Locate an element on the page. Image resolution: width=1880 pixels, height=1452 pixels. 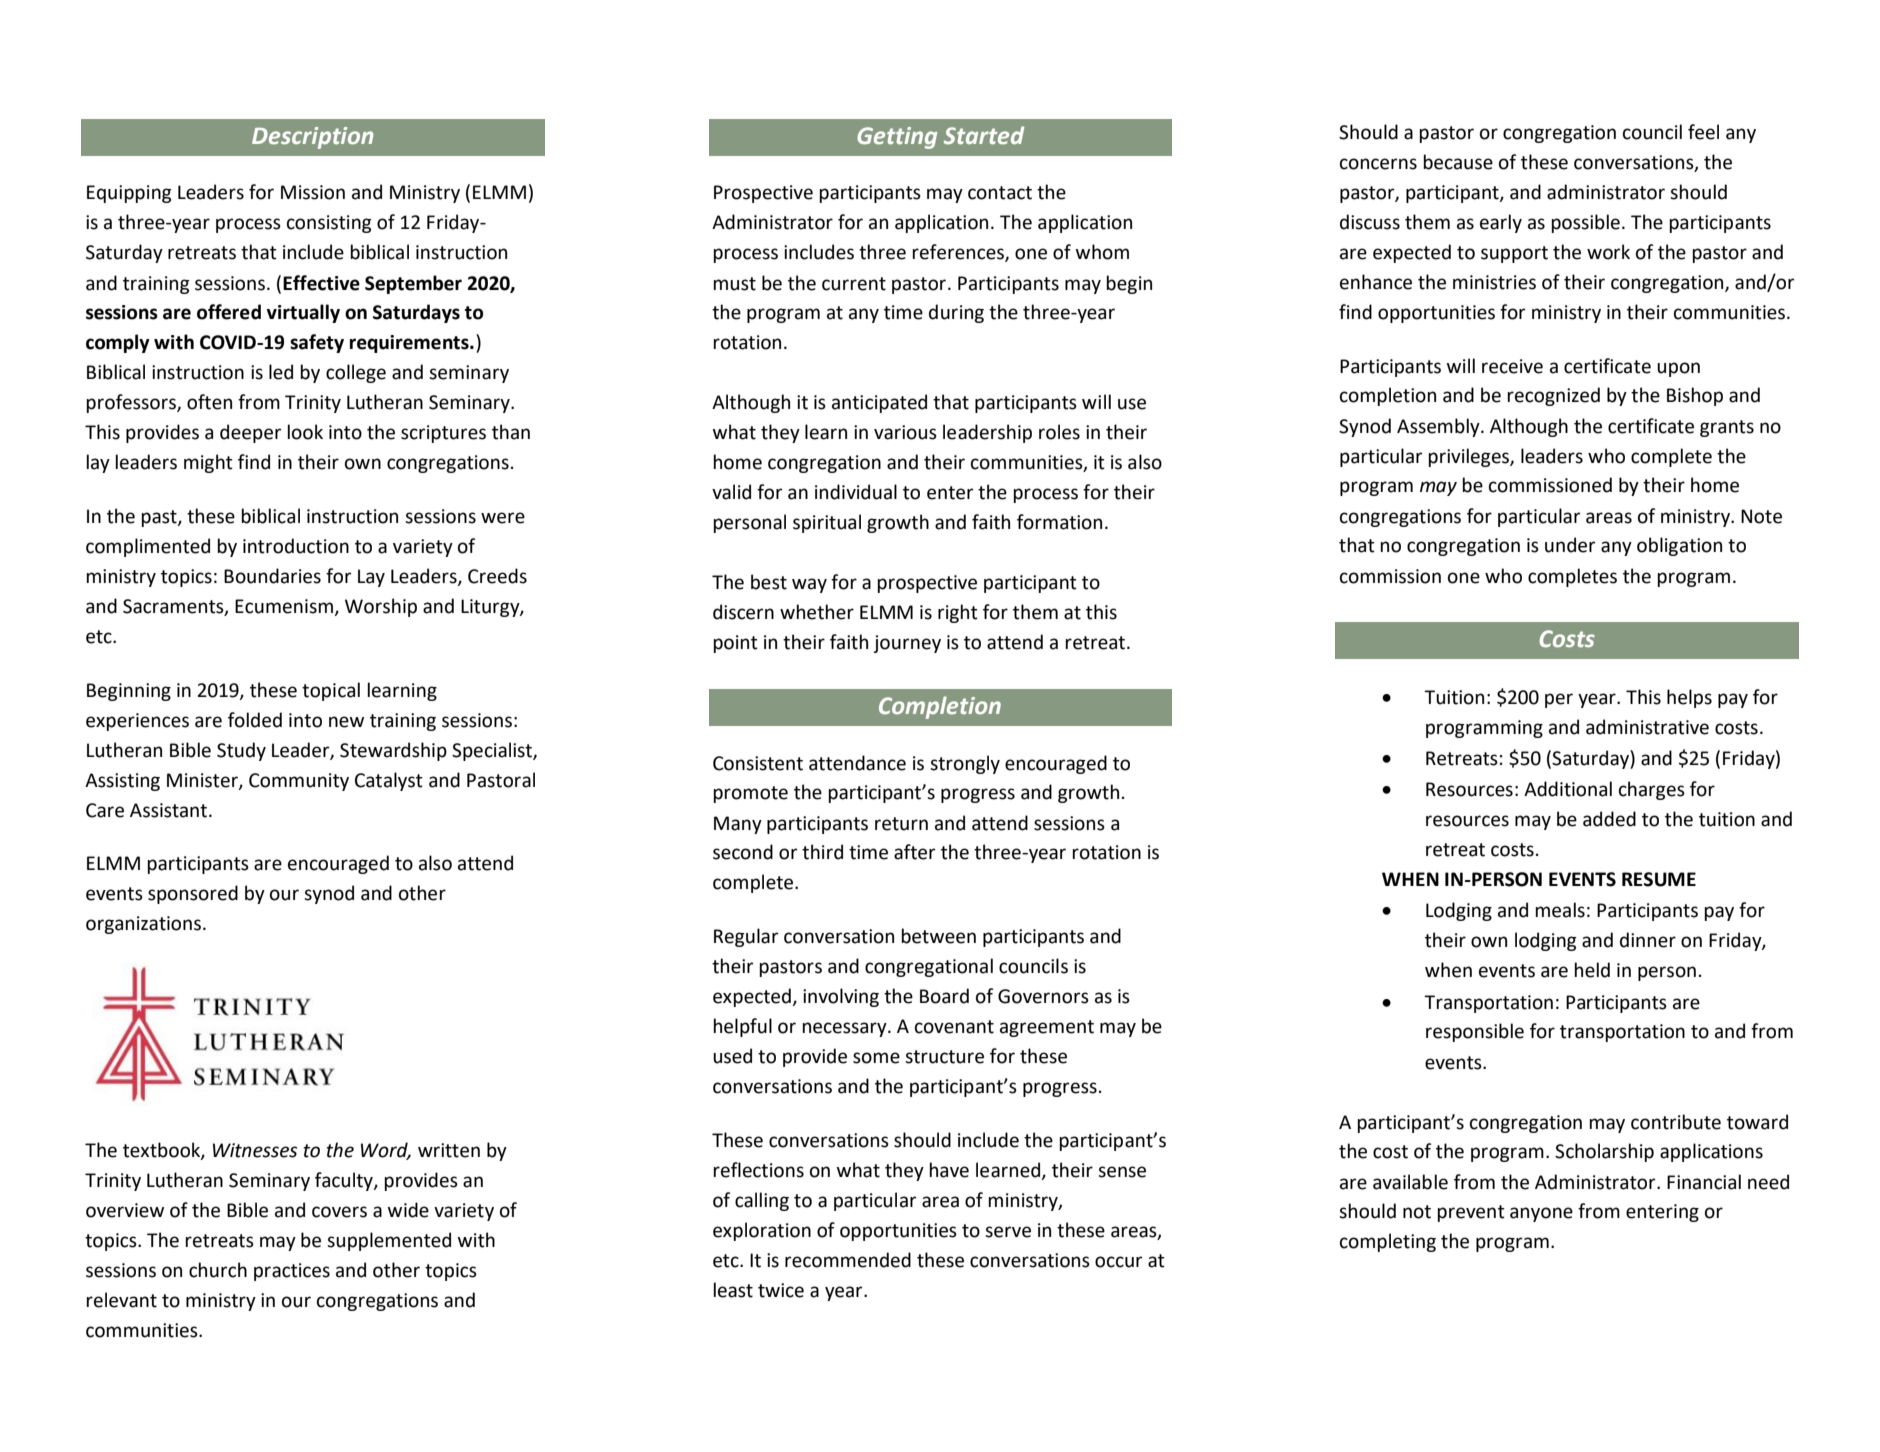
because is located at coordinates (1458, 162).
